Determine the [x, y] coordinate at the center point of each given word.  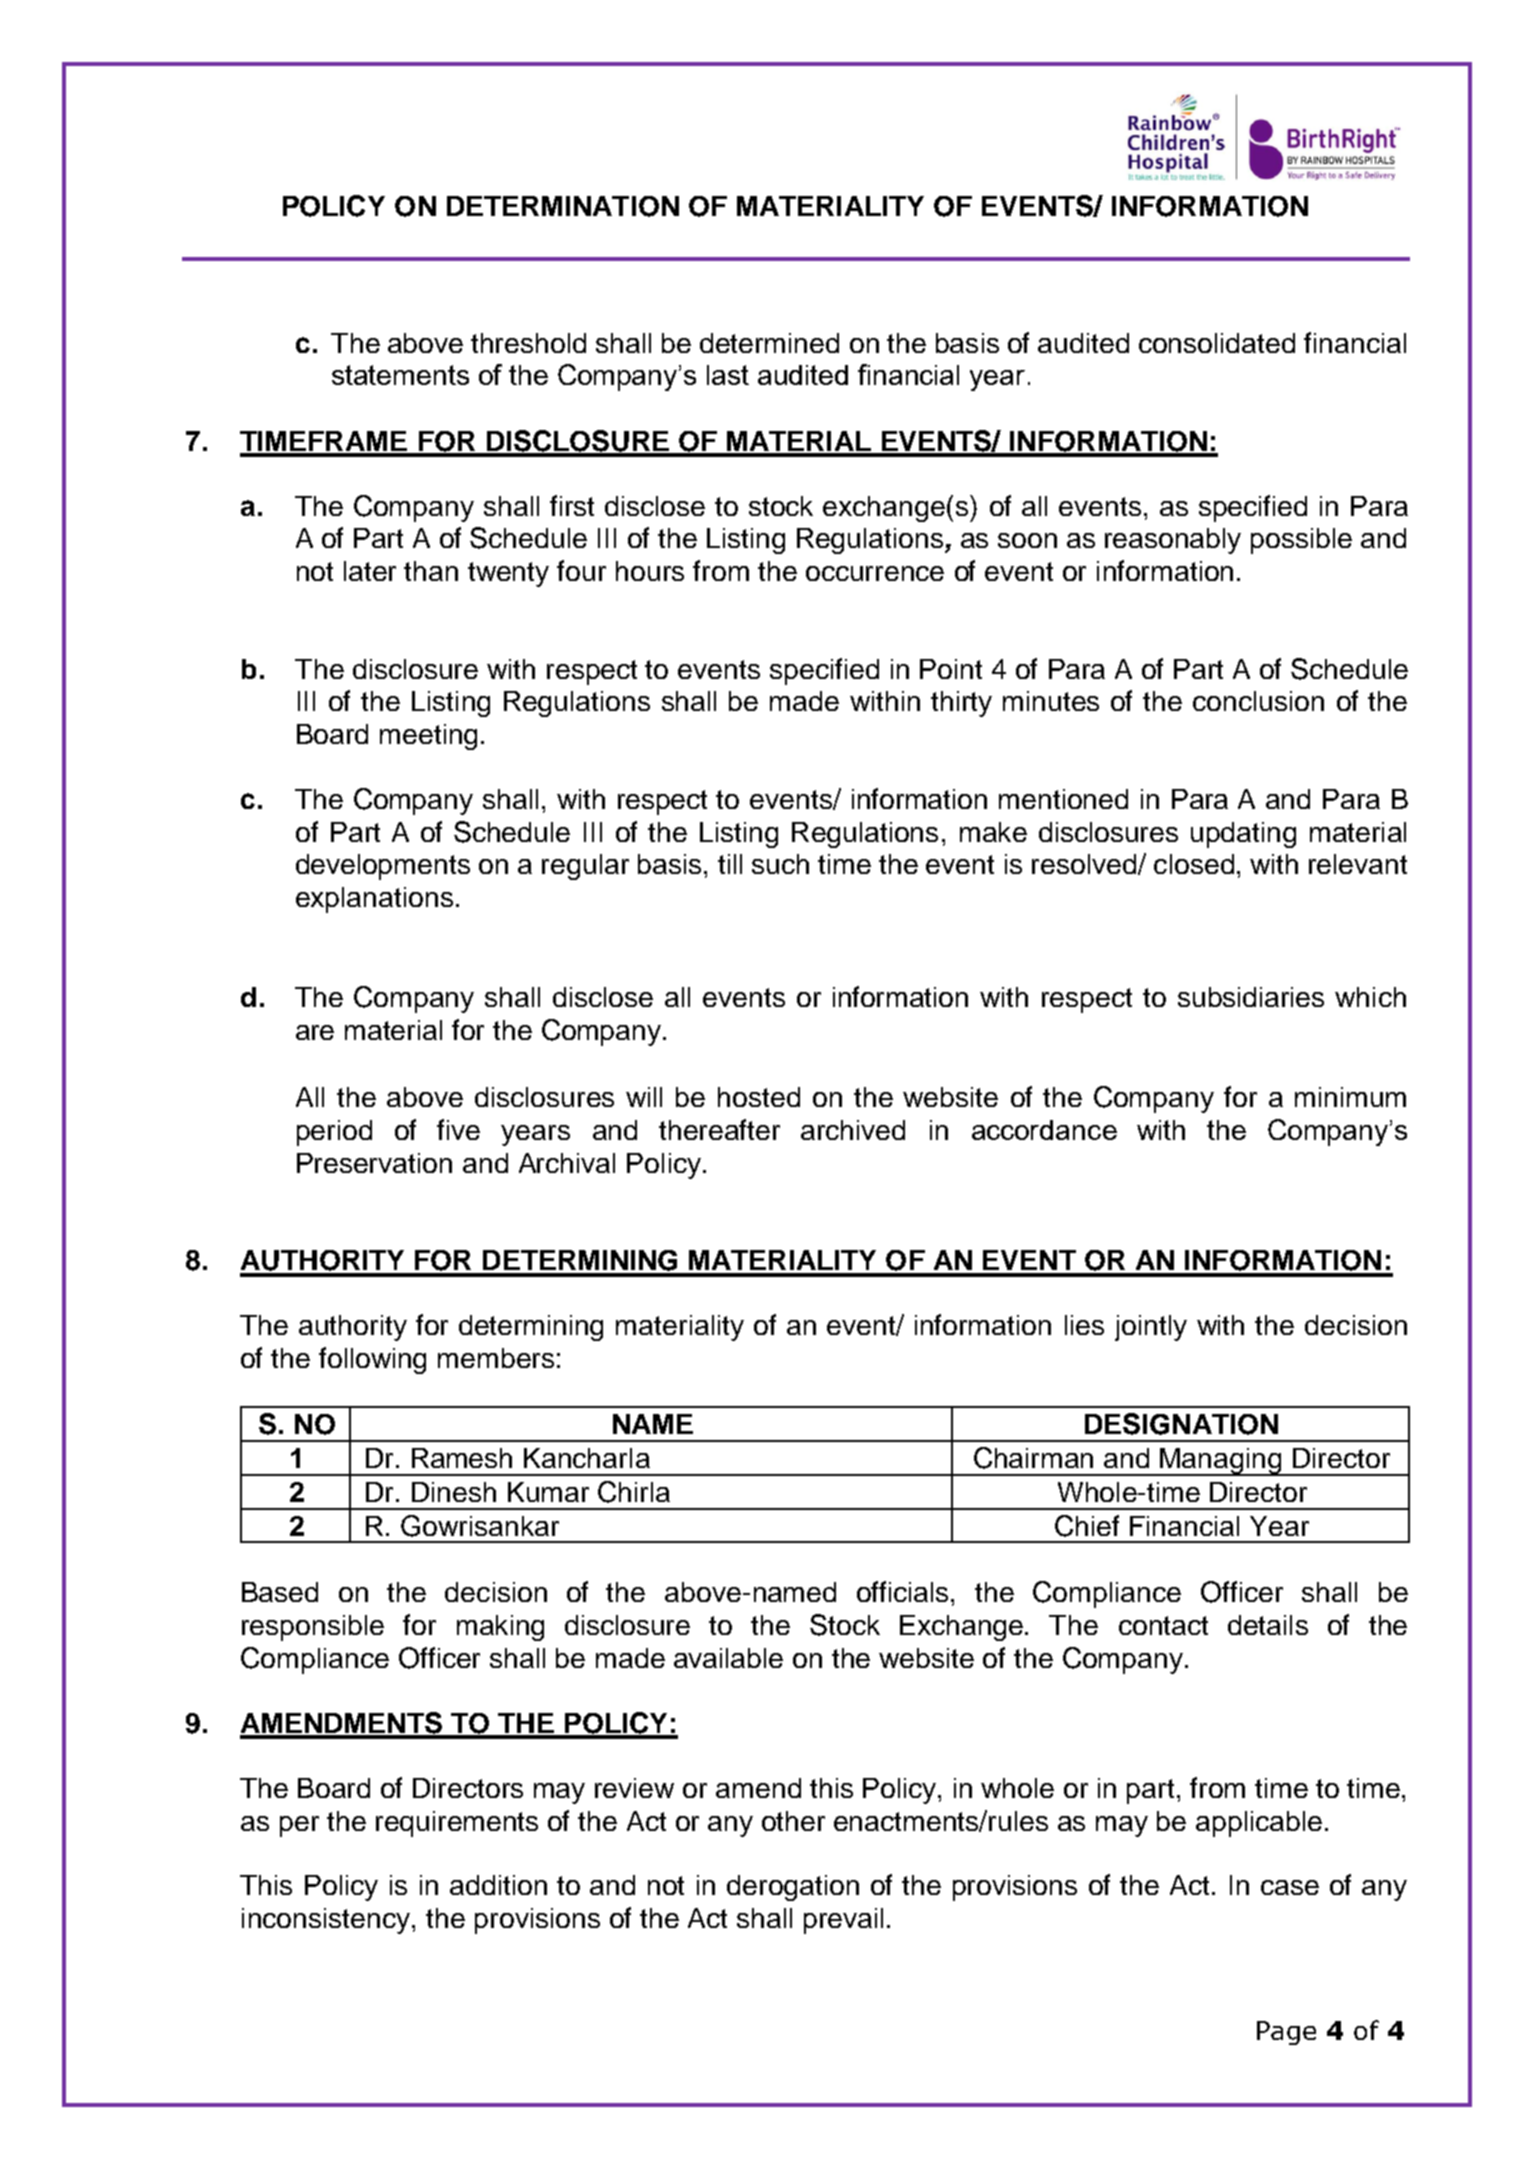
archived [853, 1130]
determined [769, 343]
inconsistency [327, 1921]
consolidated [1217, 343]
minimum [1350, 1097]
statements [400, 375]
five [458, 1129]
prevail [843, 1921]
